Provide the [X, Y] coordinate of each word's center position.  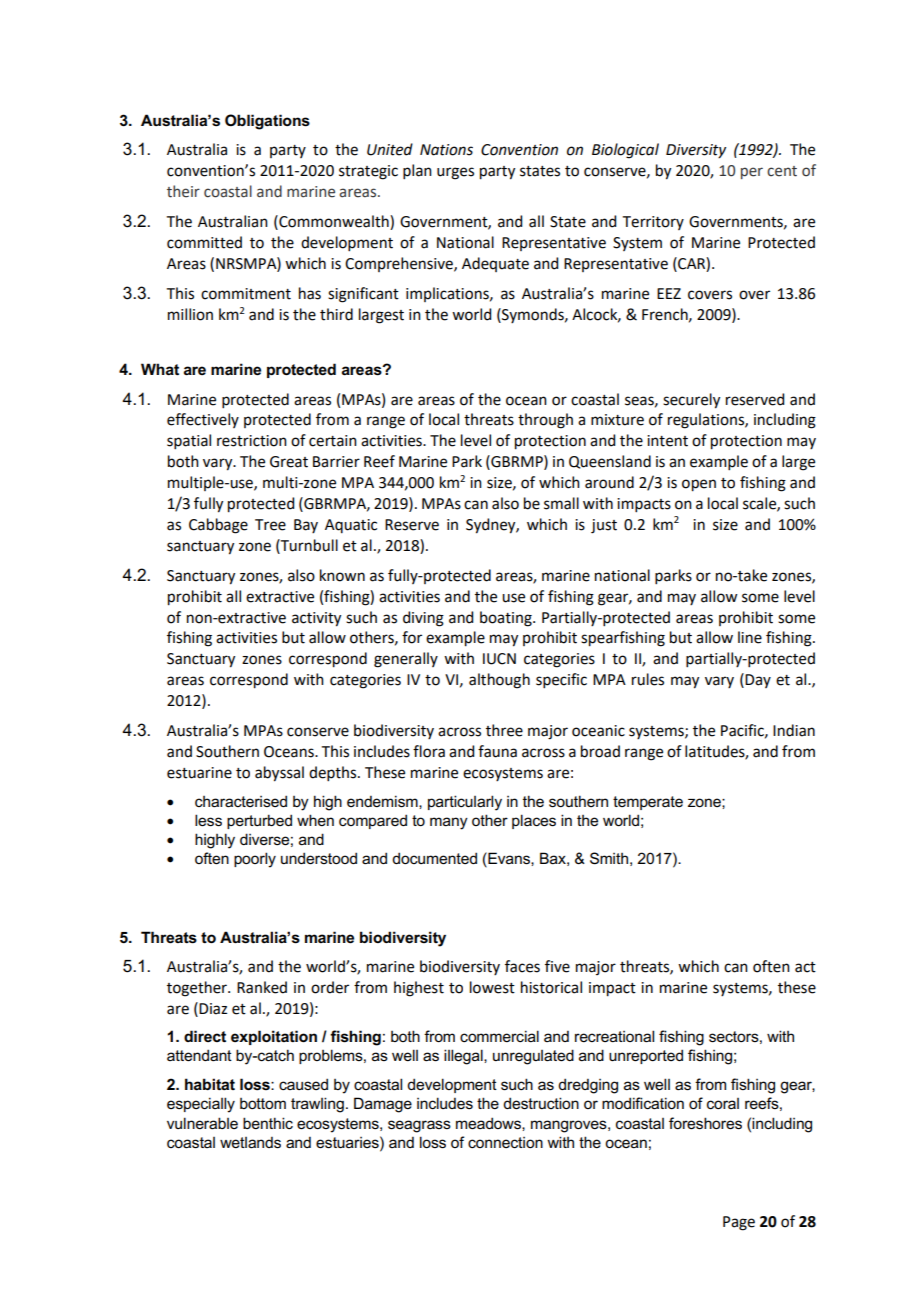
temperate [648, 803]
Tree [270, 525]
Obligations [267, 122]
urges [455, 173]
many [449, 823]
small [561, 503]
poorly [255, 860]
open [699, 485]
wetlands [250, 1143]
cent [782, 171]
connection [505, 1142]
